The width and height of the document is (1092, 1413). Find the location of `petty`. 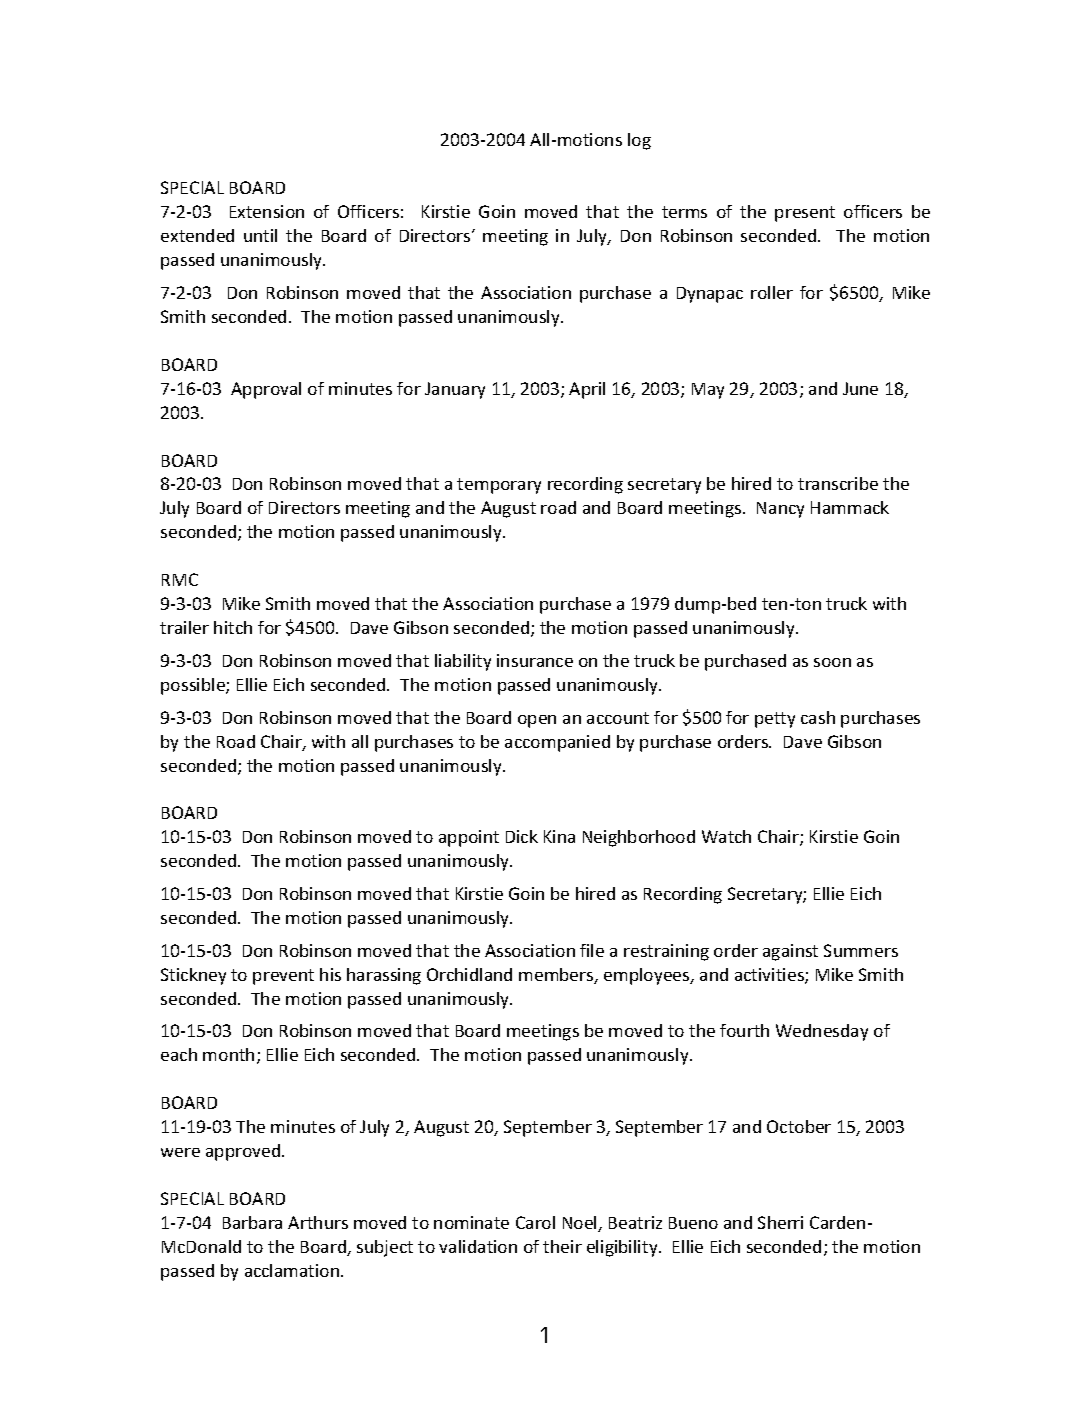

petty is located at coordinates (775, 720).
